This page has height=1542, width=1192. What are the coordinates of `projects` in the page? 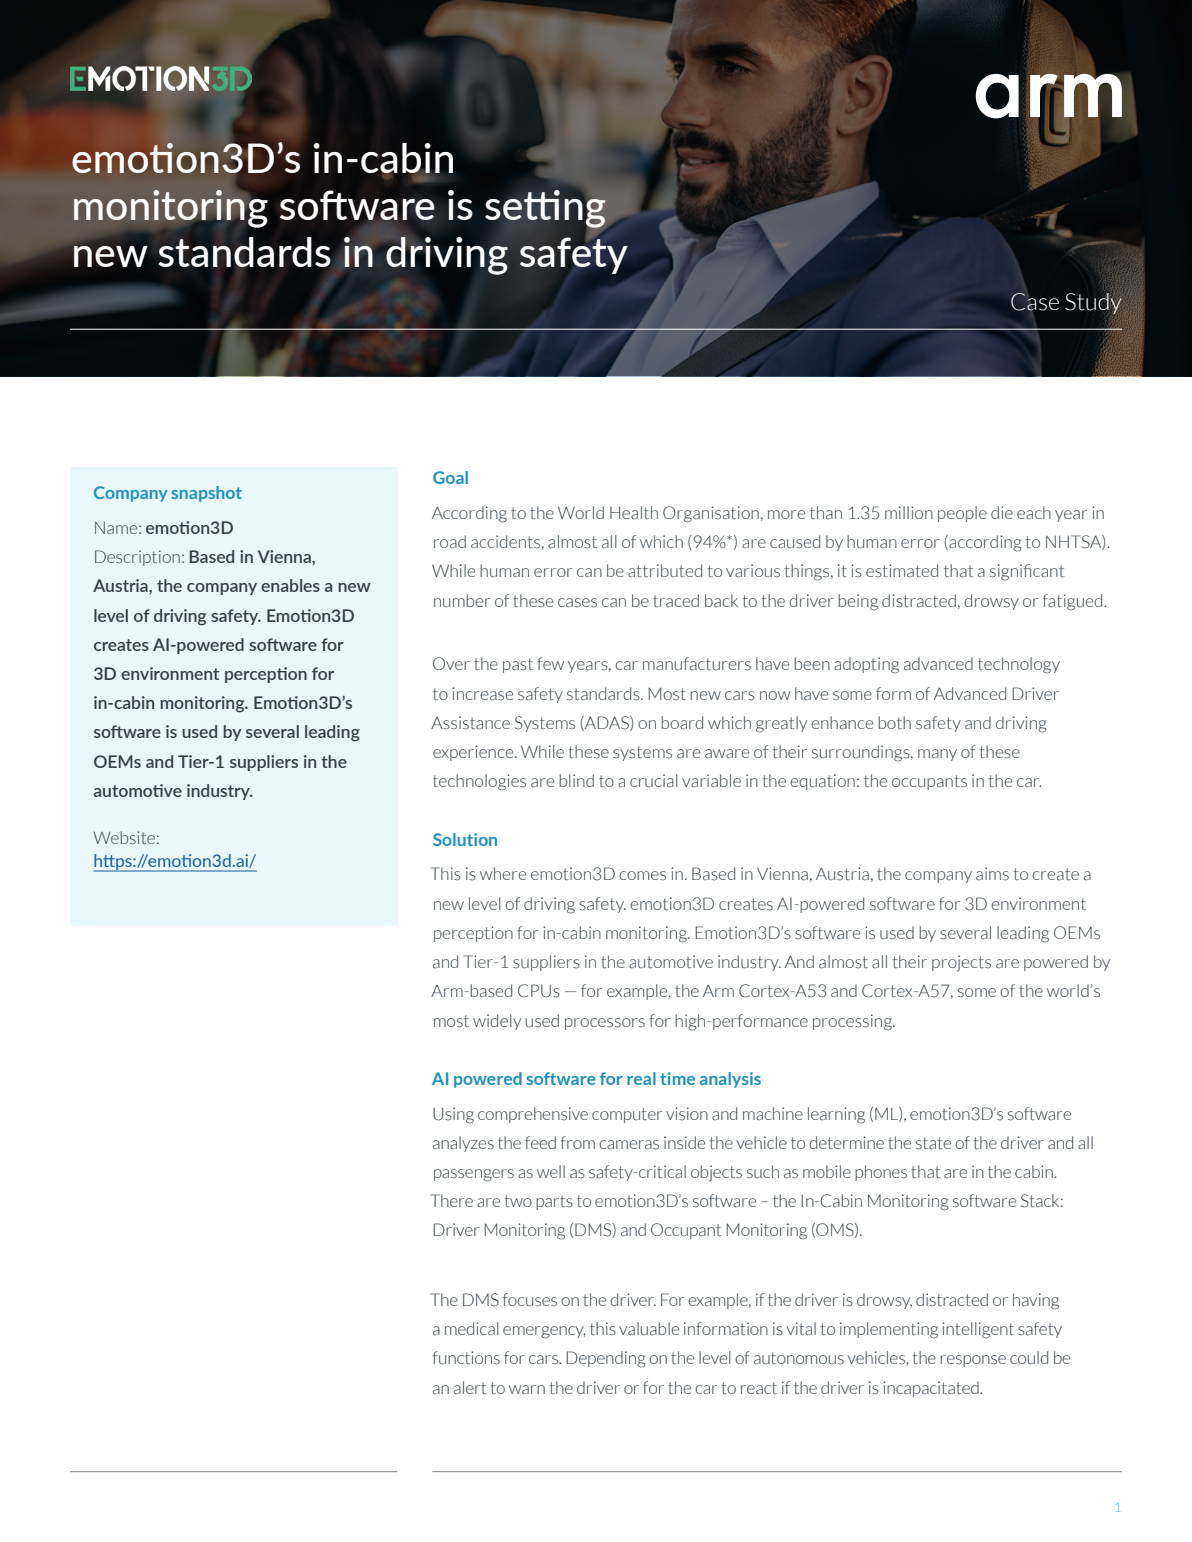 It's located at (961, 963).
